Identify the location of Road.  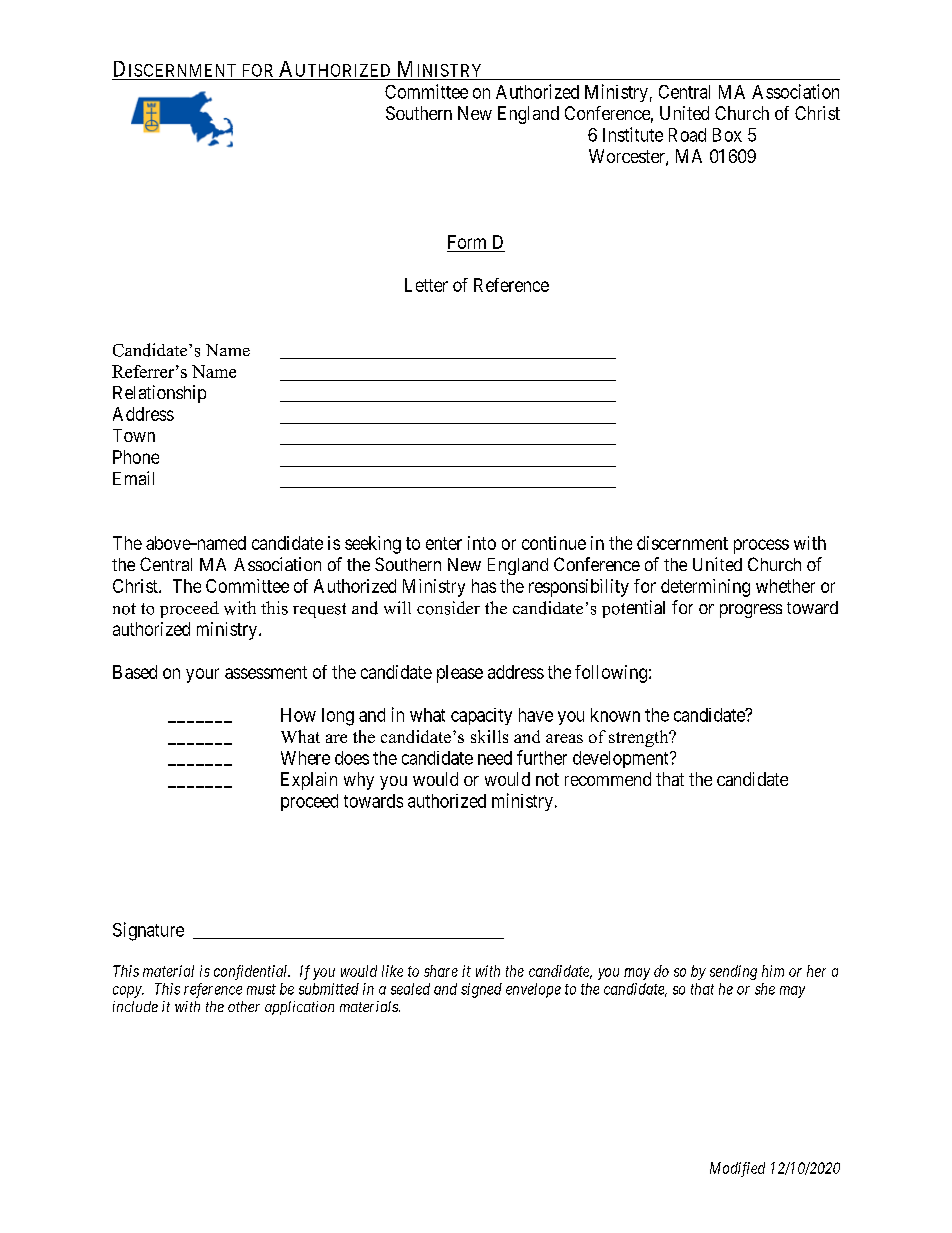
(687, 135).
